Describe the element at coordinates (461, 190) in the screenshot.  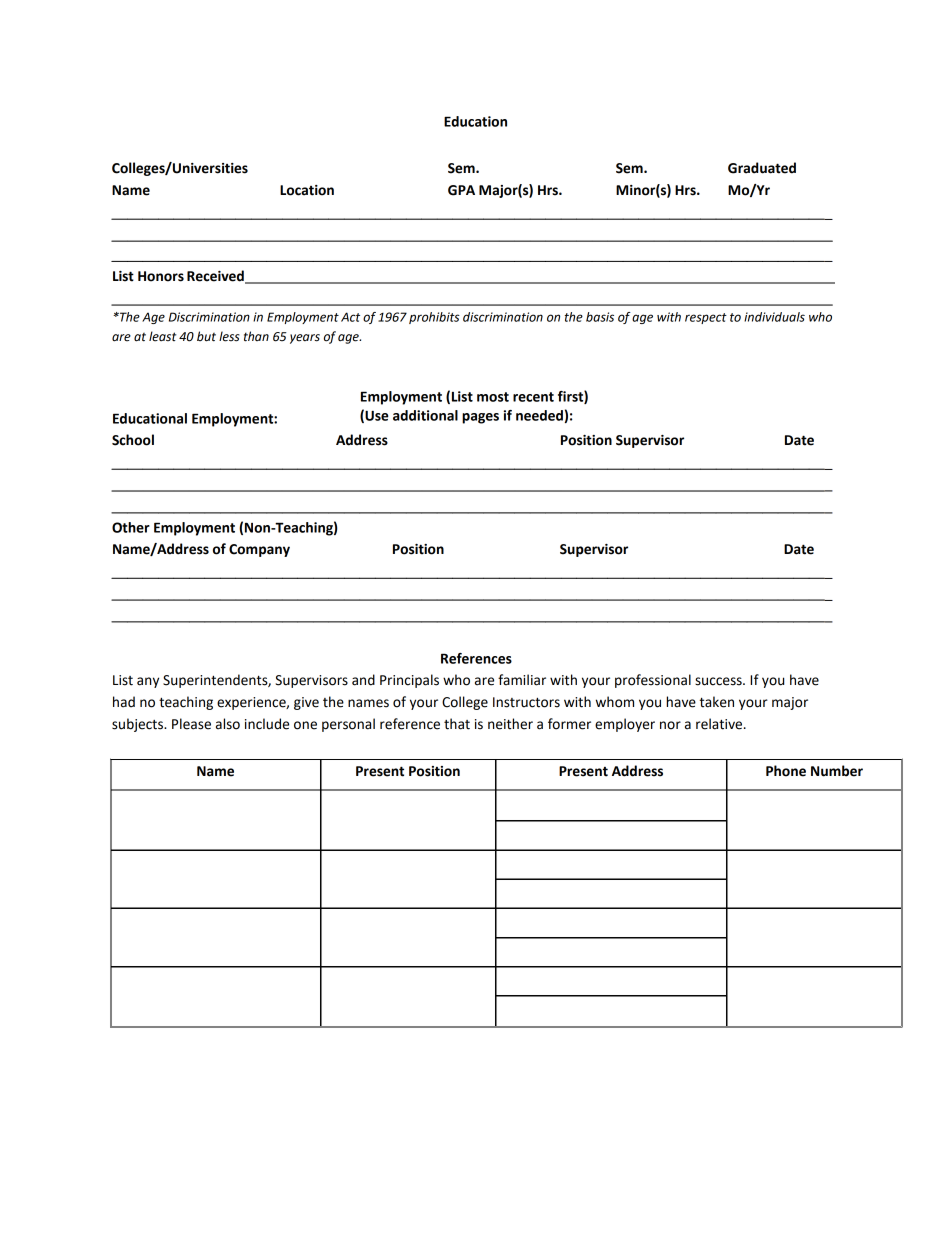
I see `GPA` at that location.
